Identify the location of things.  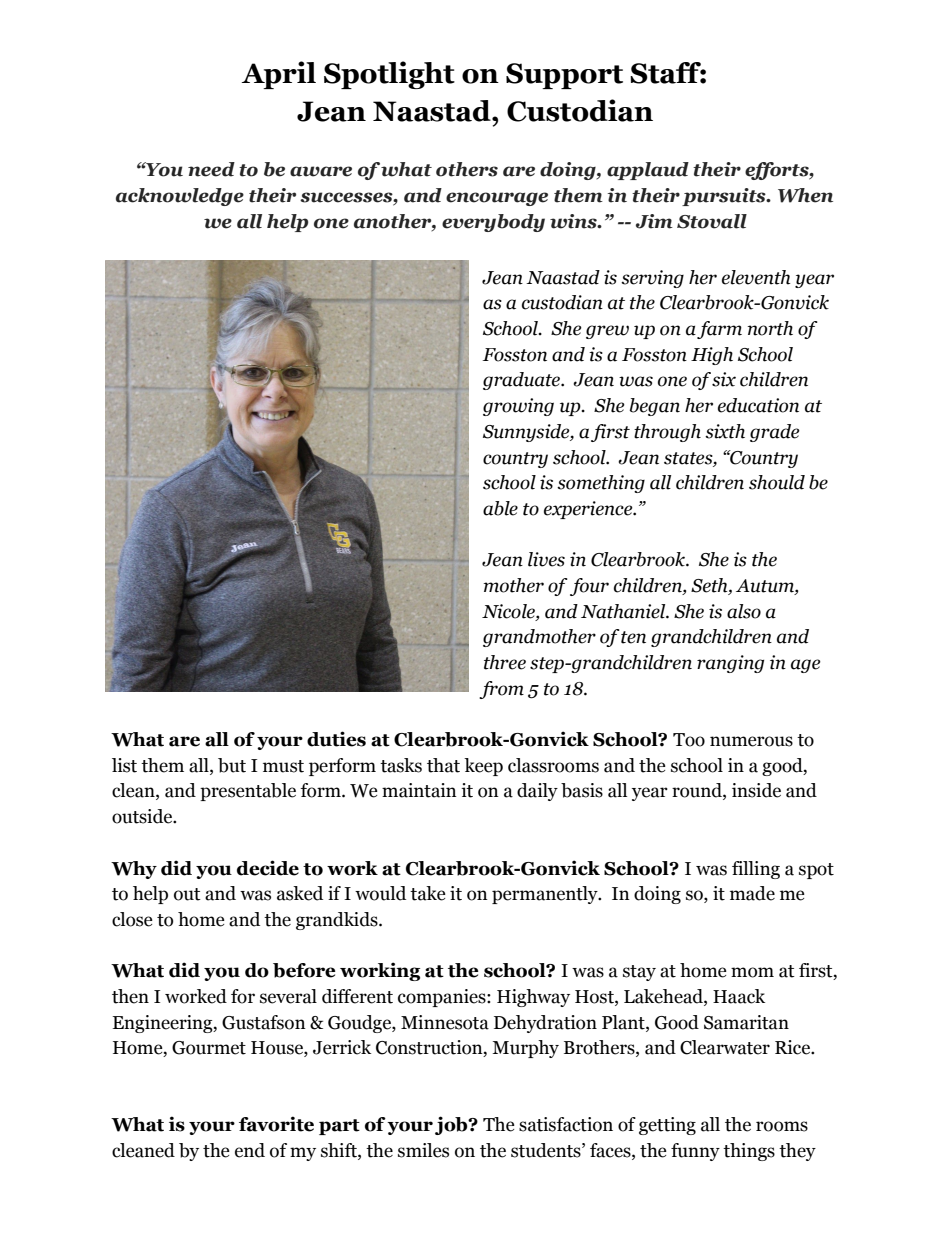
(749, 1152).
